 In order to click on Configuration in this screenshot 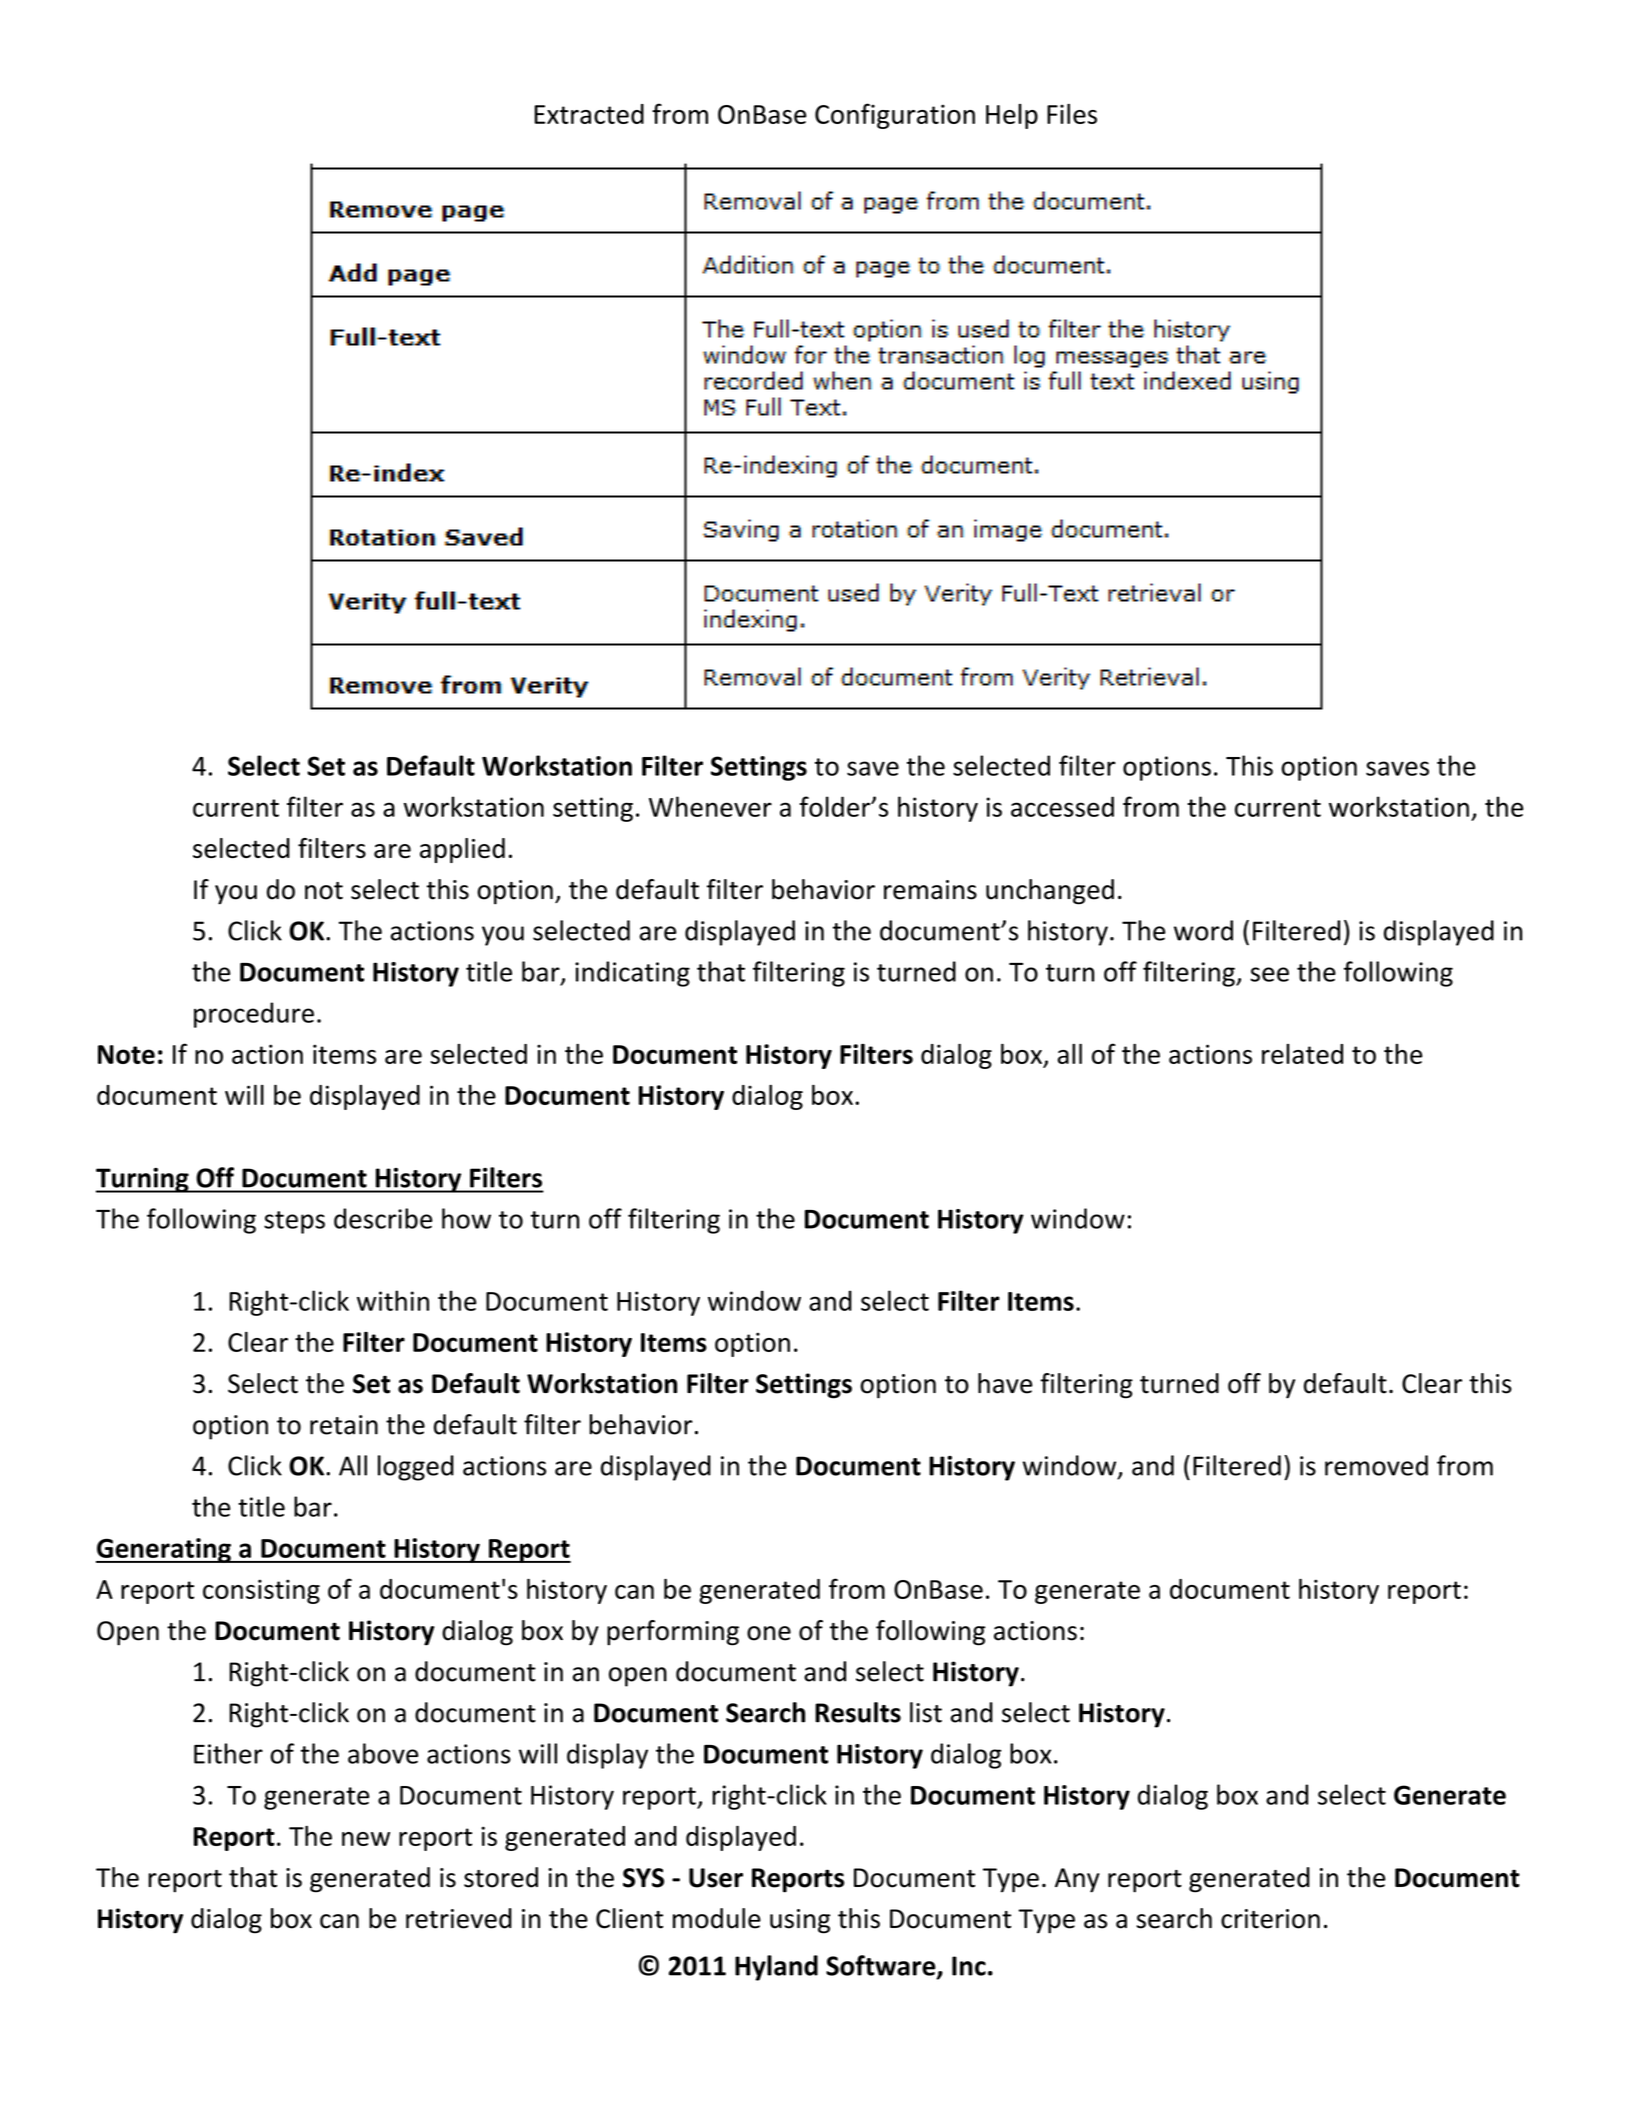, I will do `click(895, 116)`.
